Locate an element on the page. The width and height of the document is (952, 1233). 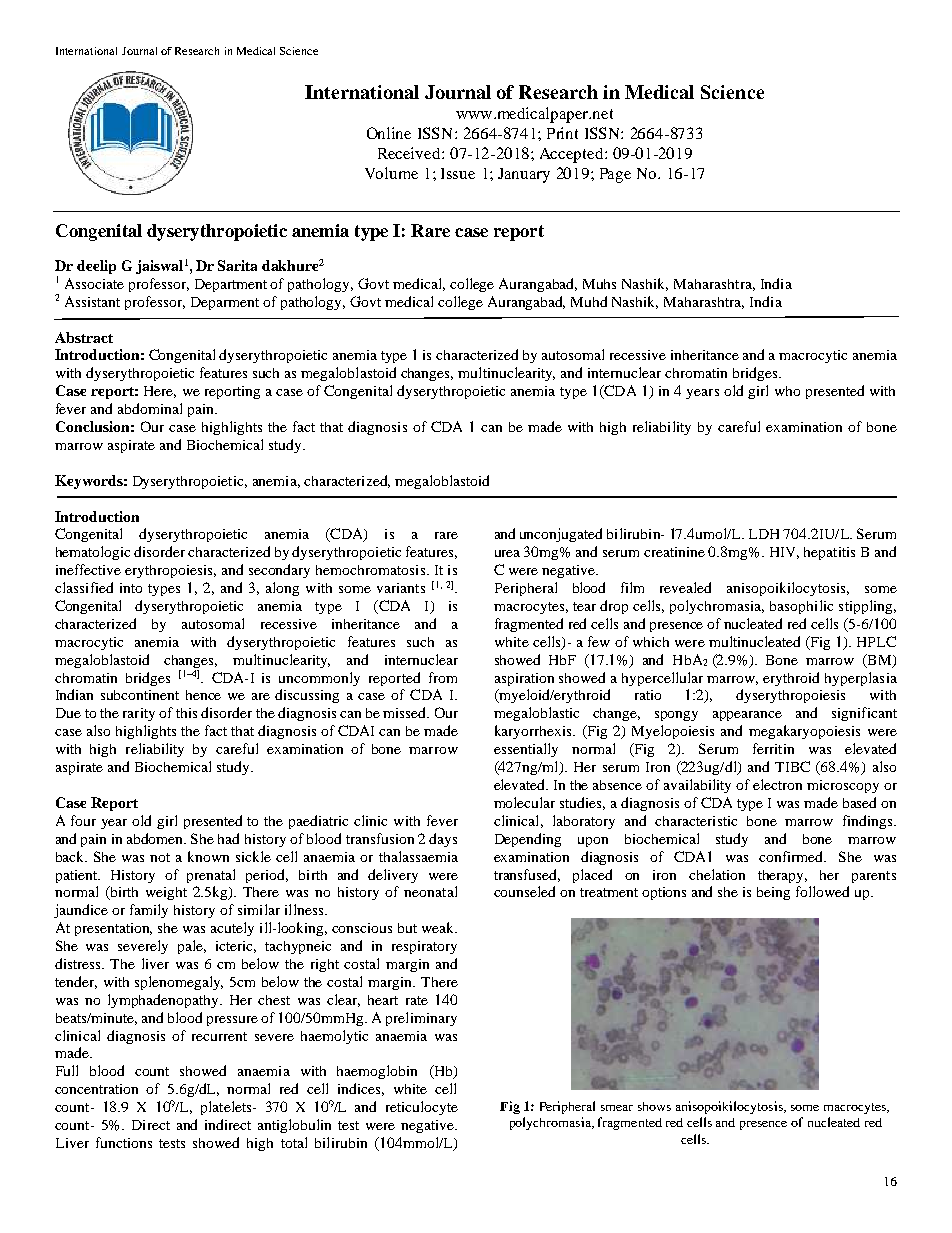
rarity is located at coordinates (139, 714).
